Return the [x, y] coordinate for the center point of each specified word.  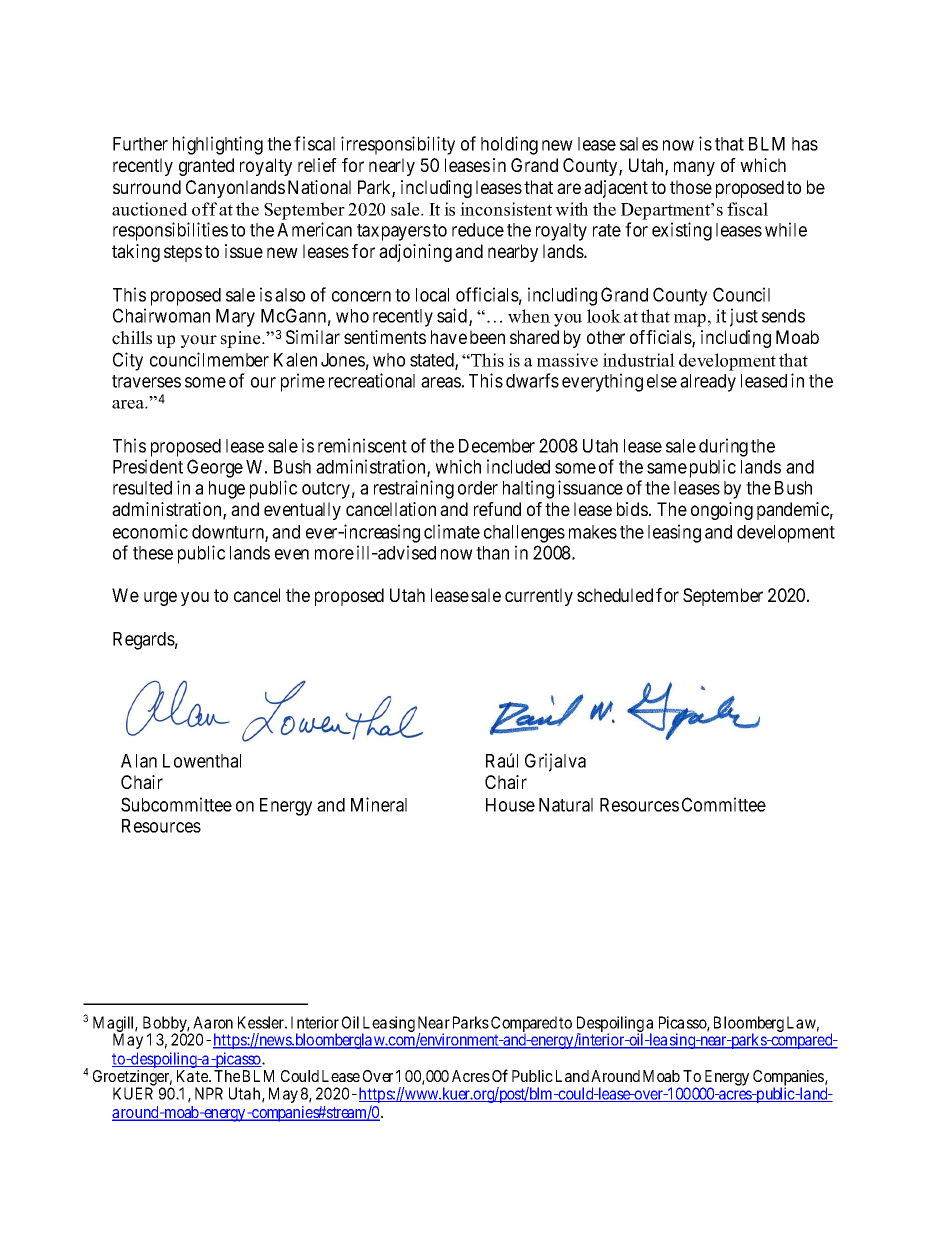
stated [433, 361]
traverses [146, 381]
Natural [566, 805]
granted [206, 167]
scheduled [615, 595]
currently [539, 597]
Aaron [213, 1022]
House [510, 805]
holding [509, 145]
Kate [193, 1076]
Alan [139, 761]
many [694, 168]
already [708, 383]
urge [160, 598]
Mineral [379, 804]
